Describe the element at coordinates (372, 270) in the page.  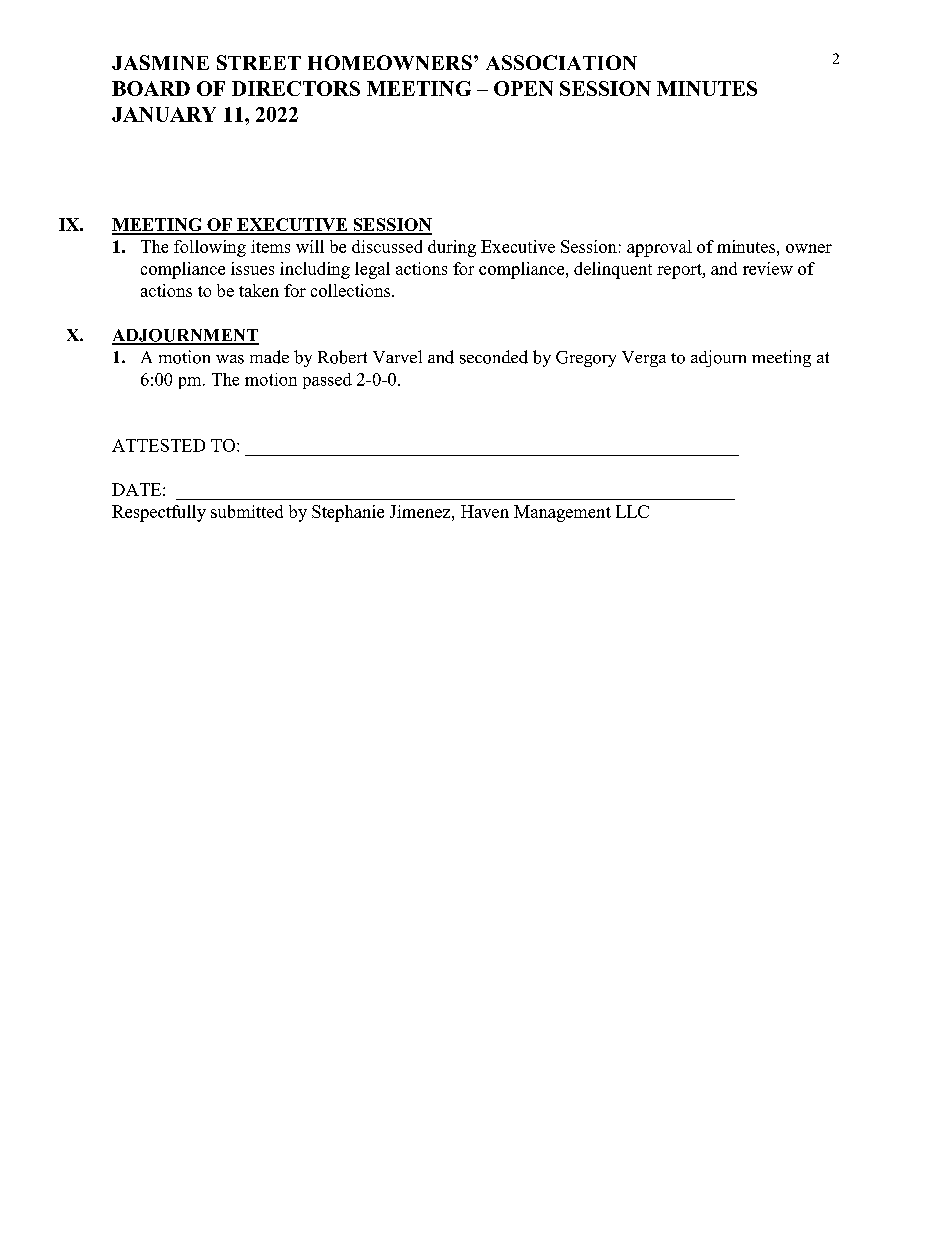
I see `legal` at that location.
